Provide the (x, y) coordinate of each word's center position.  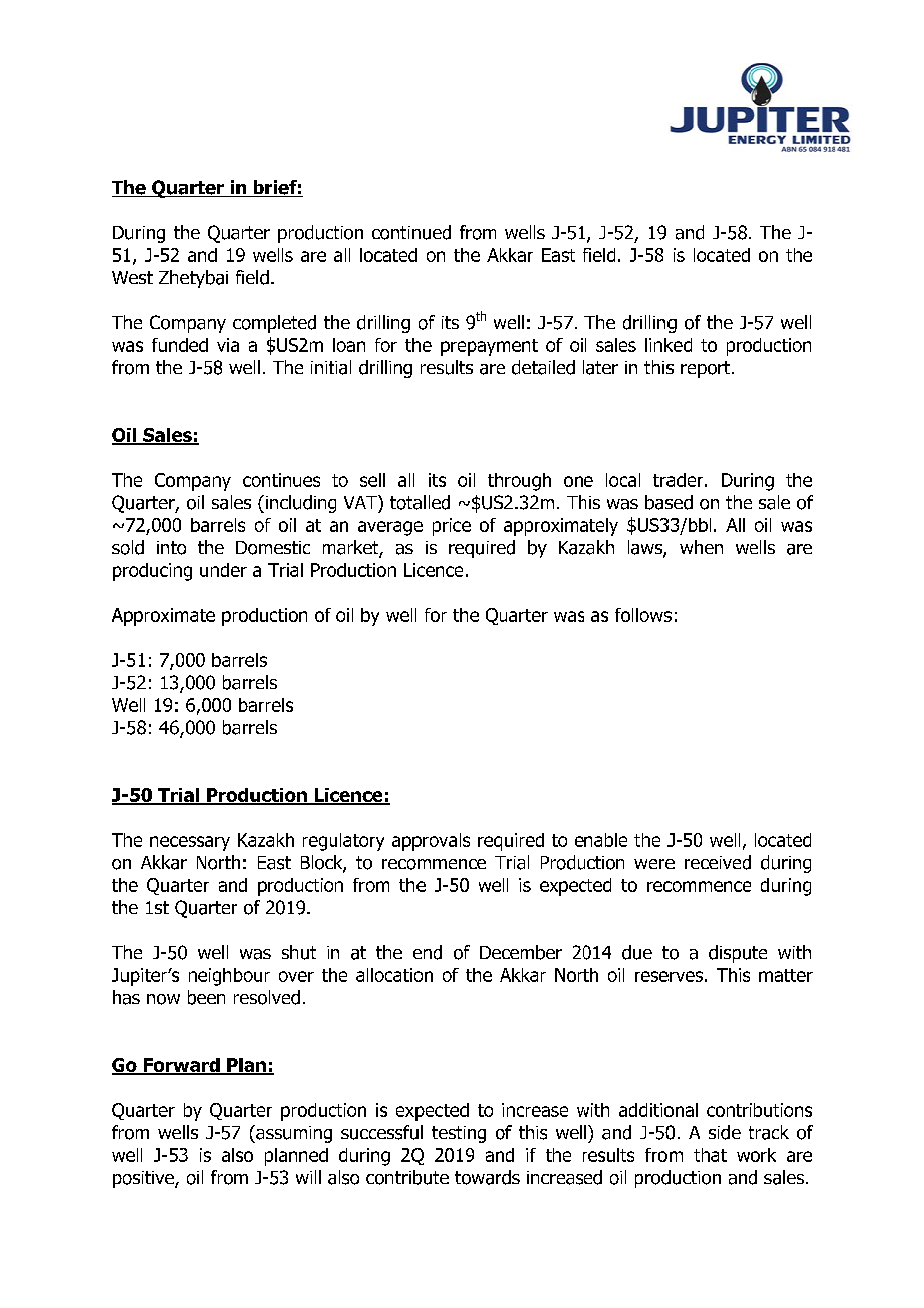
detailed (543, 367)
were (654, 864)
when (701, 547)
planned (296, 1157)
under (223, 570)
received (718, 862)
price (452, 527)
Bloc (317, 862)
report (707, 369)
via (228, 345)
